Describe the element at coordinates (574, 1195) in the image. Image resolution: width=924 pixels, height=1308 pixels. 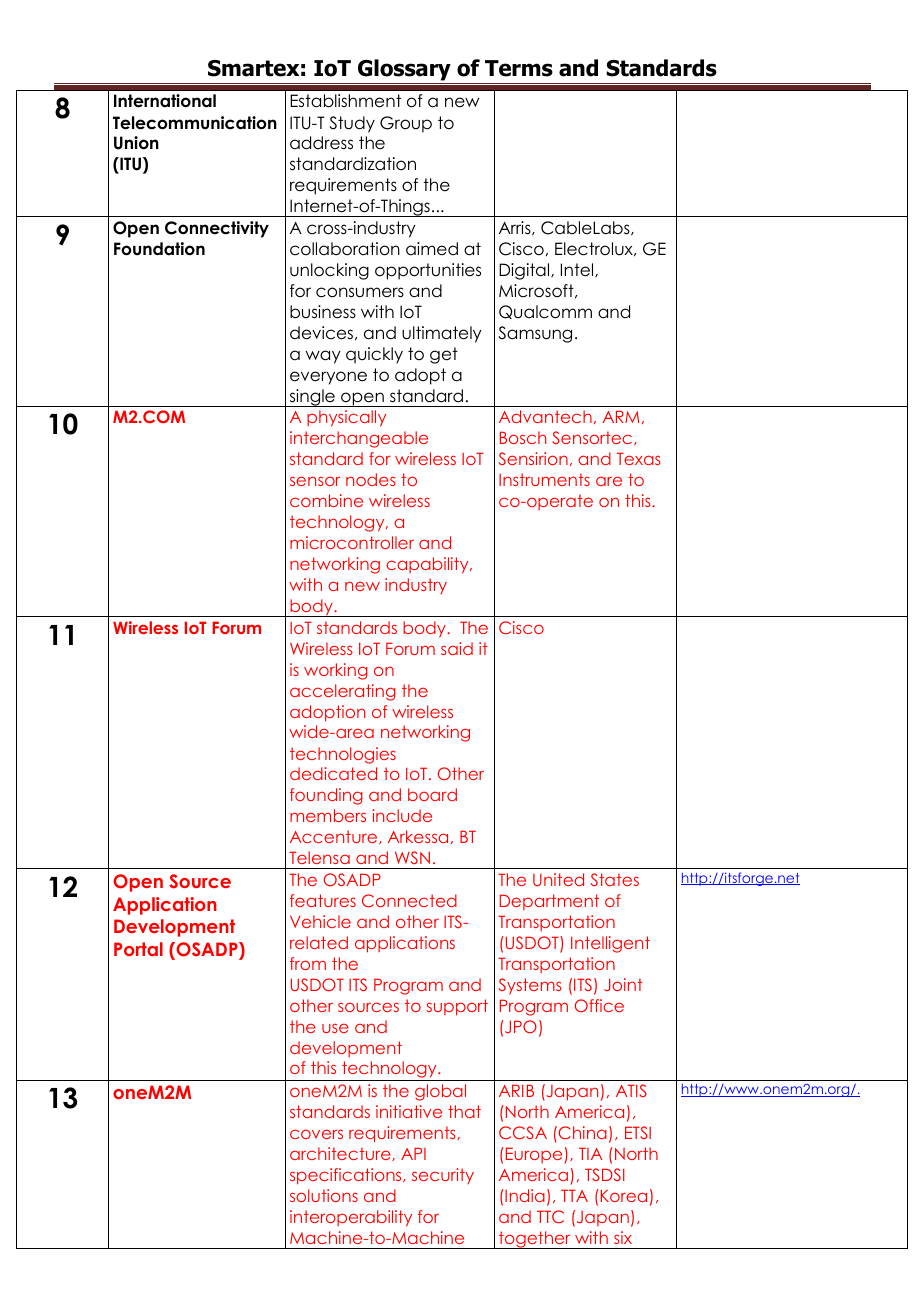
I see `TTA` at that location.
